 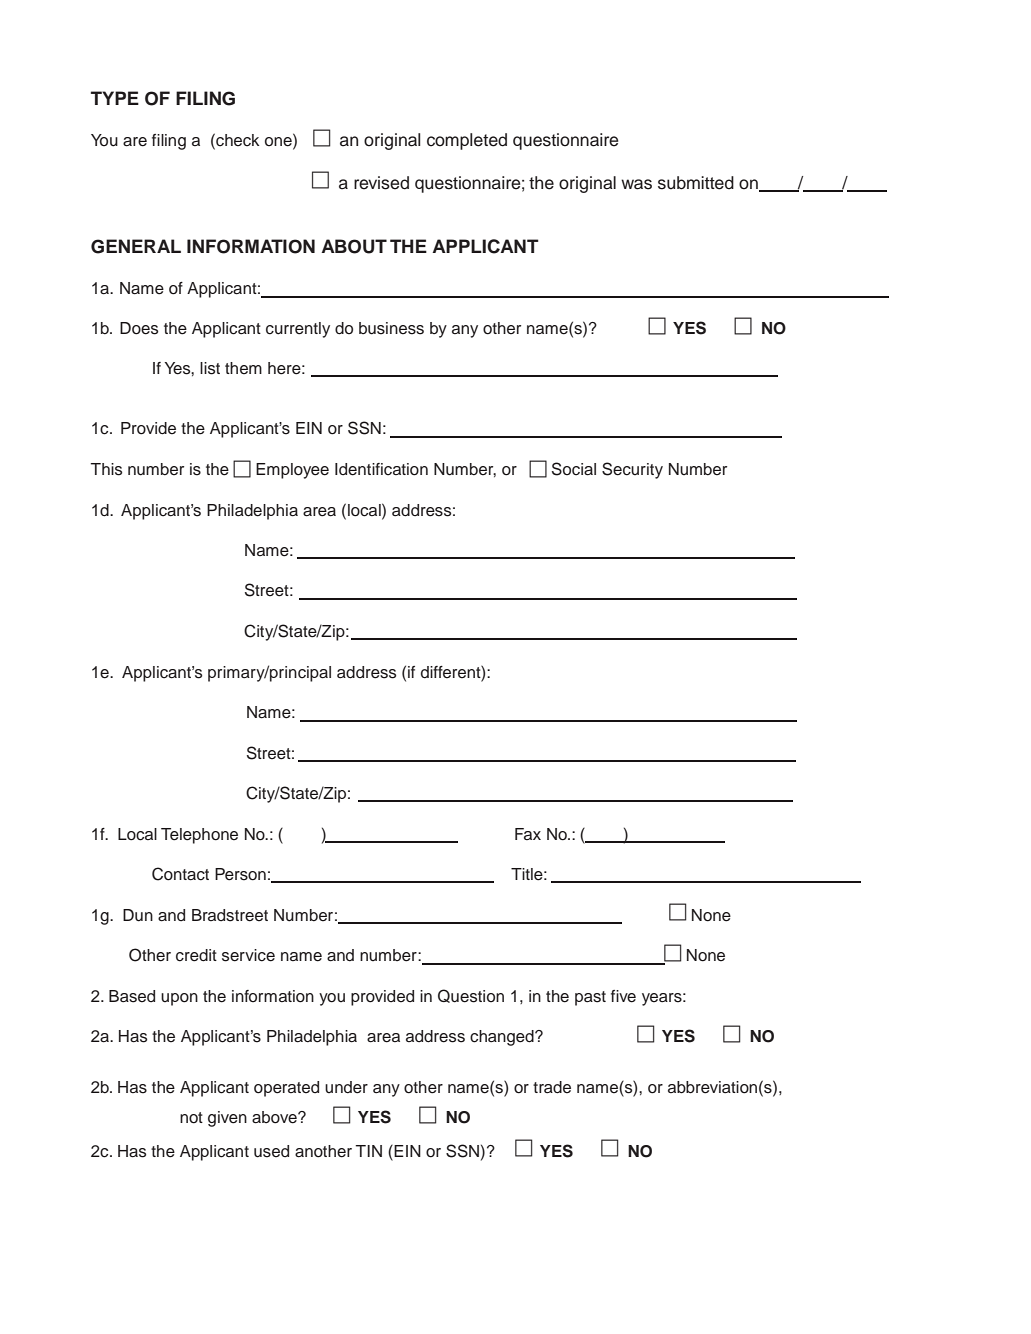 What do you see at coordinates (381, 469) in the screenshot?
I see `Identification` at bounding box center [381, 469].
